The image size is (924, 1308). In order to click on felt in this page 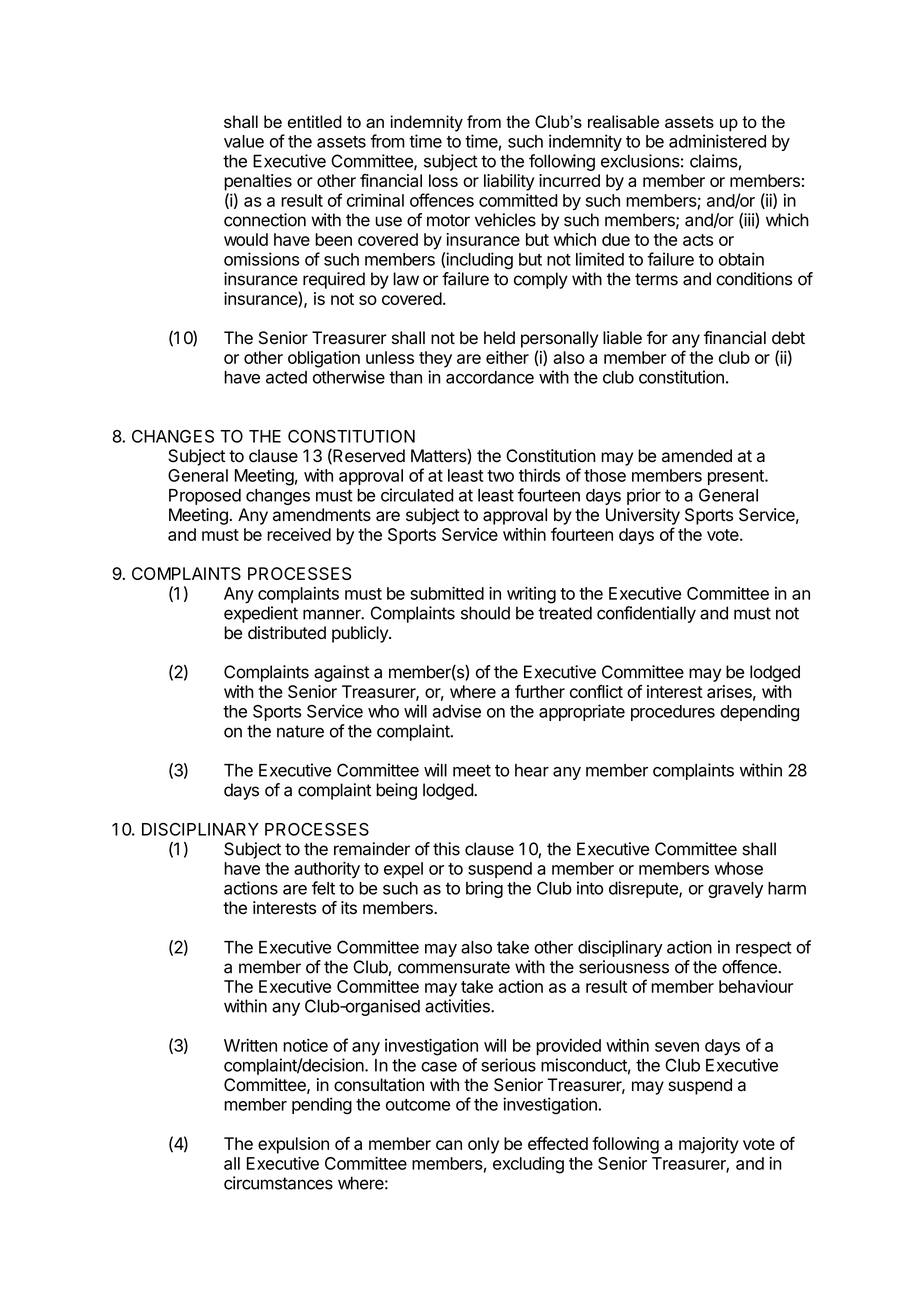, I will do `click(323, 888)`.
